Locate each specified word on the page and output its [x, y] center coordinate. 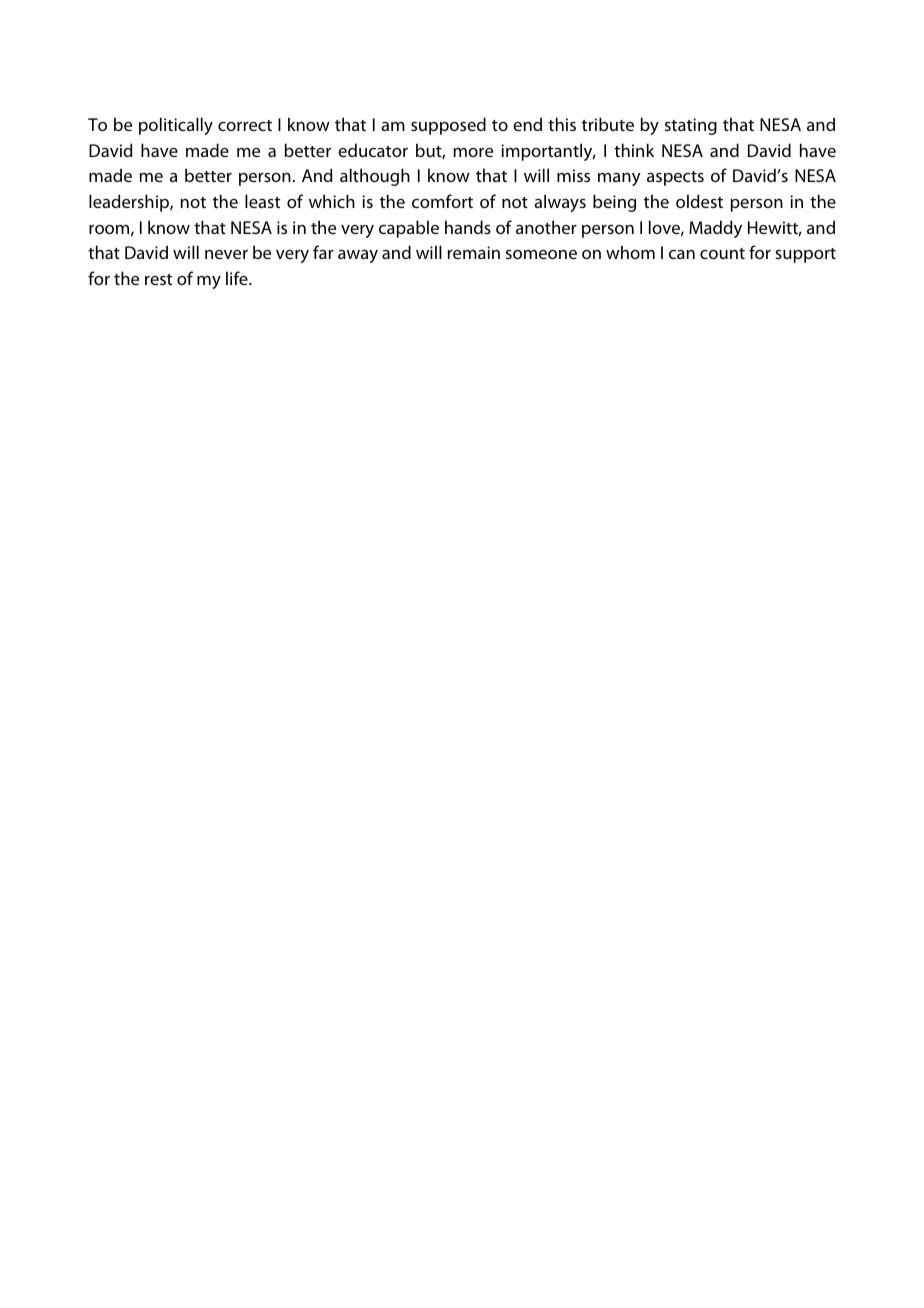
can [682, 254]
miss [573, 175]
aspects [675, 178]
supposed [448, 126]
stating [691, 126]
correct [245, 125]
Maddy [715, 229]
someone [541, 254]
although [375, 177]
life [238, 278]
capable [409, 229]
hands [468, 227]
